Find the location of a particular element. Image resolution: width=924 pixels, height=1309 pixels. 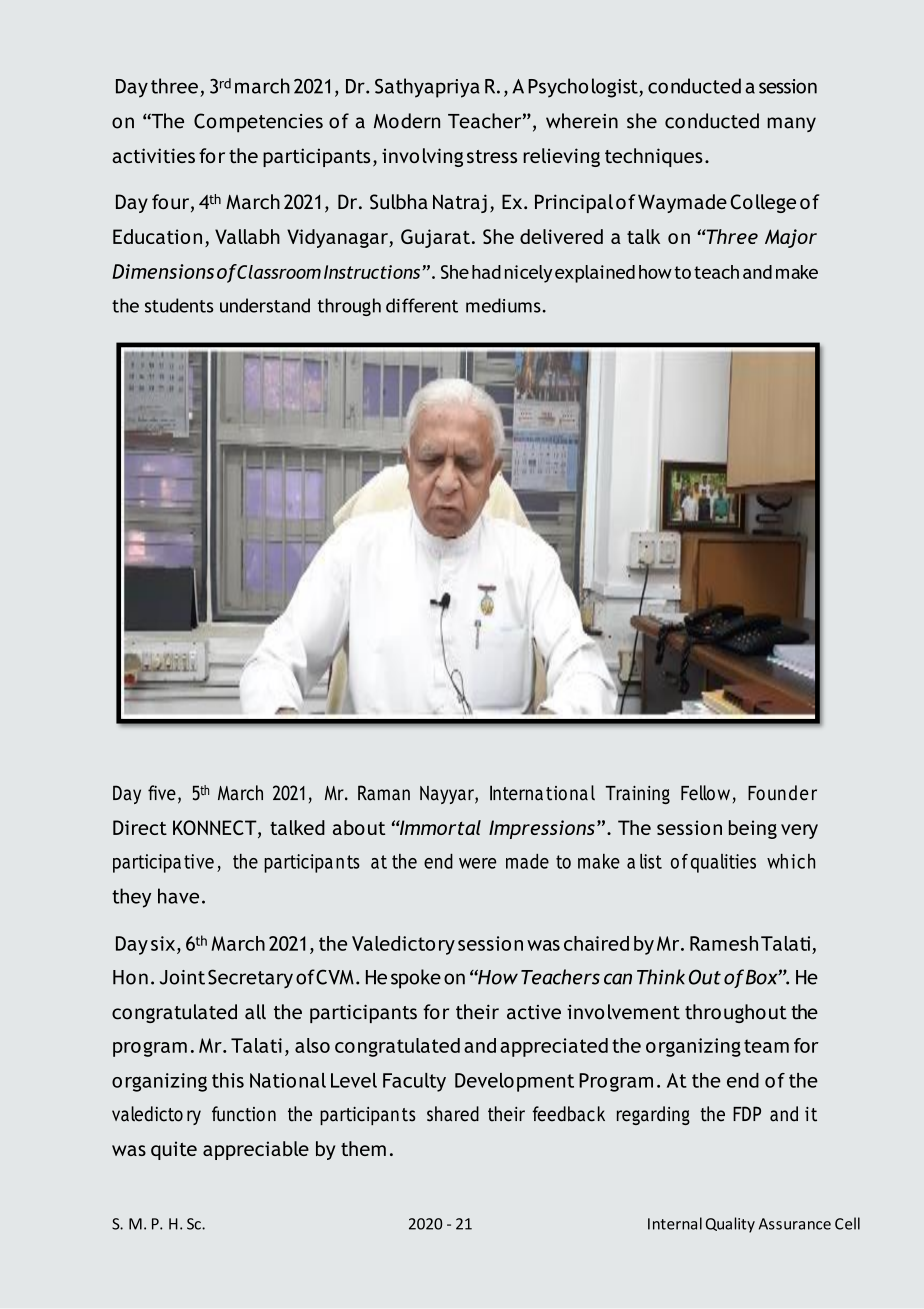

stress is located at coordinates (492, 156).
